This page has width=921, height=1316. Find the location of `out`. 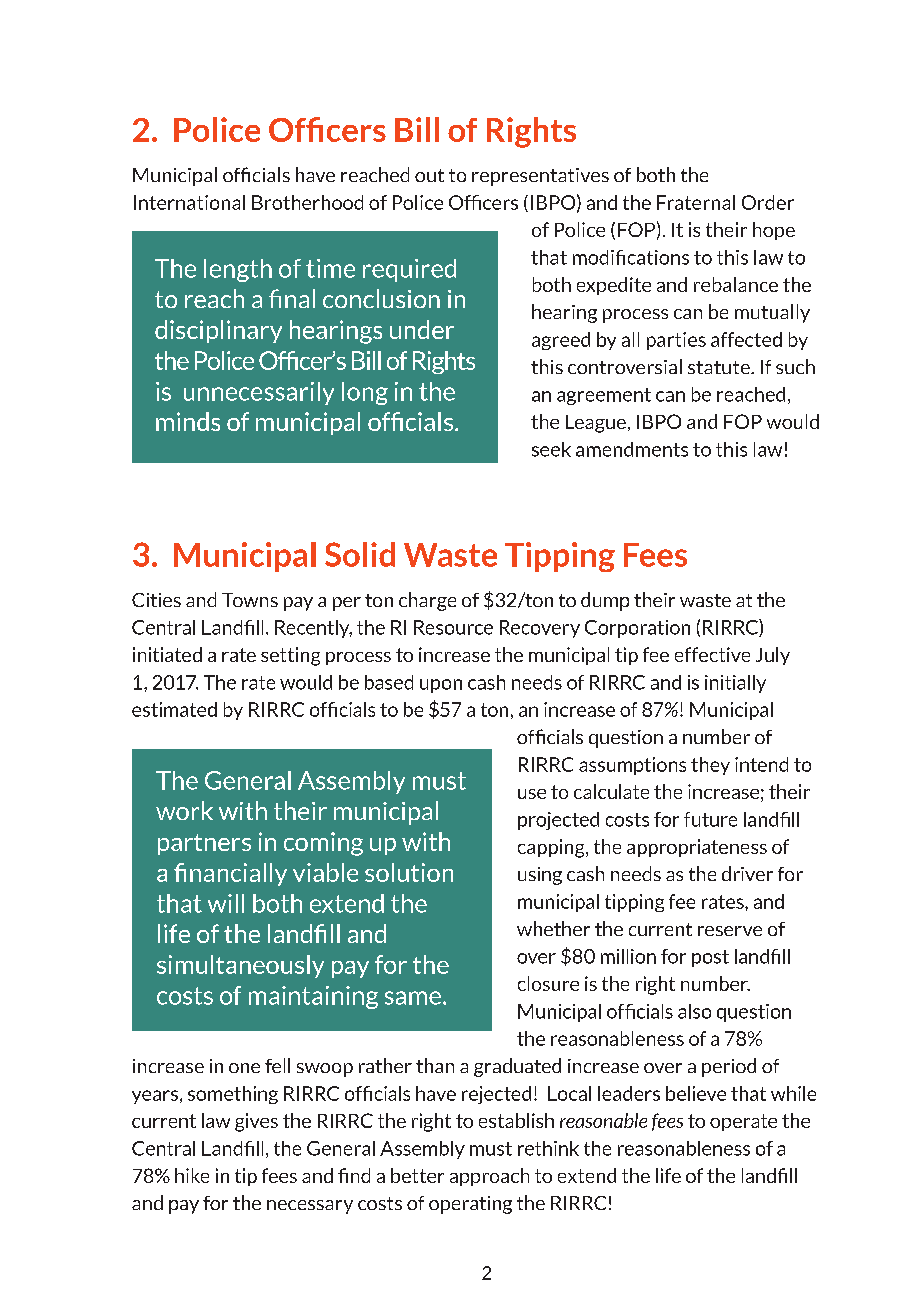

out is located at coordinates (429, 175).
